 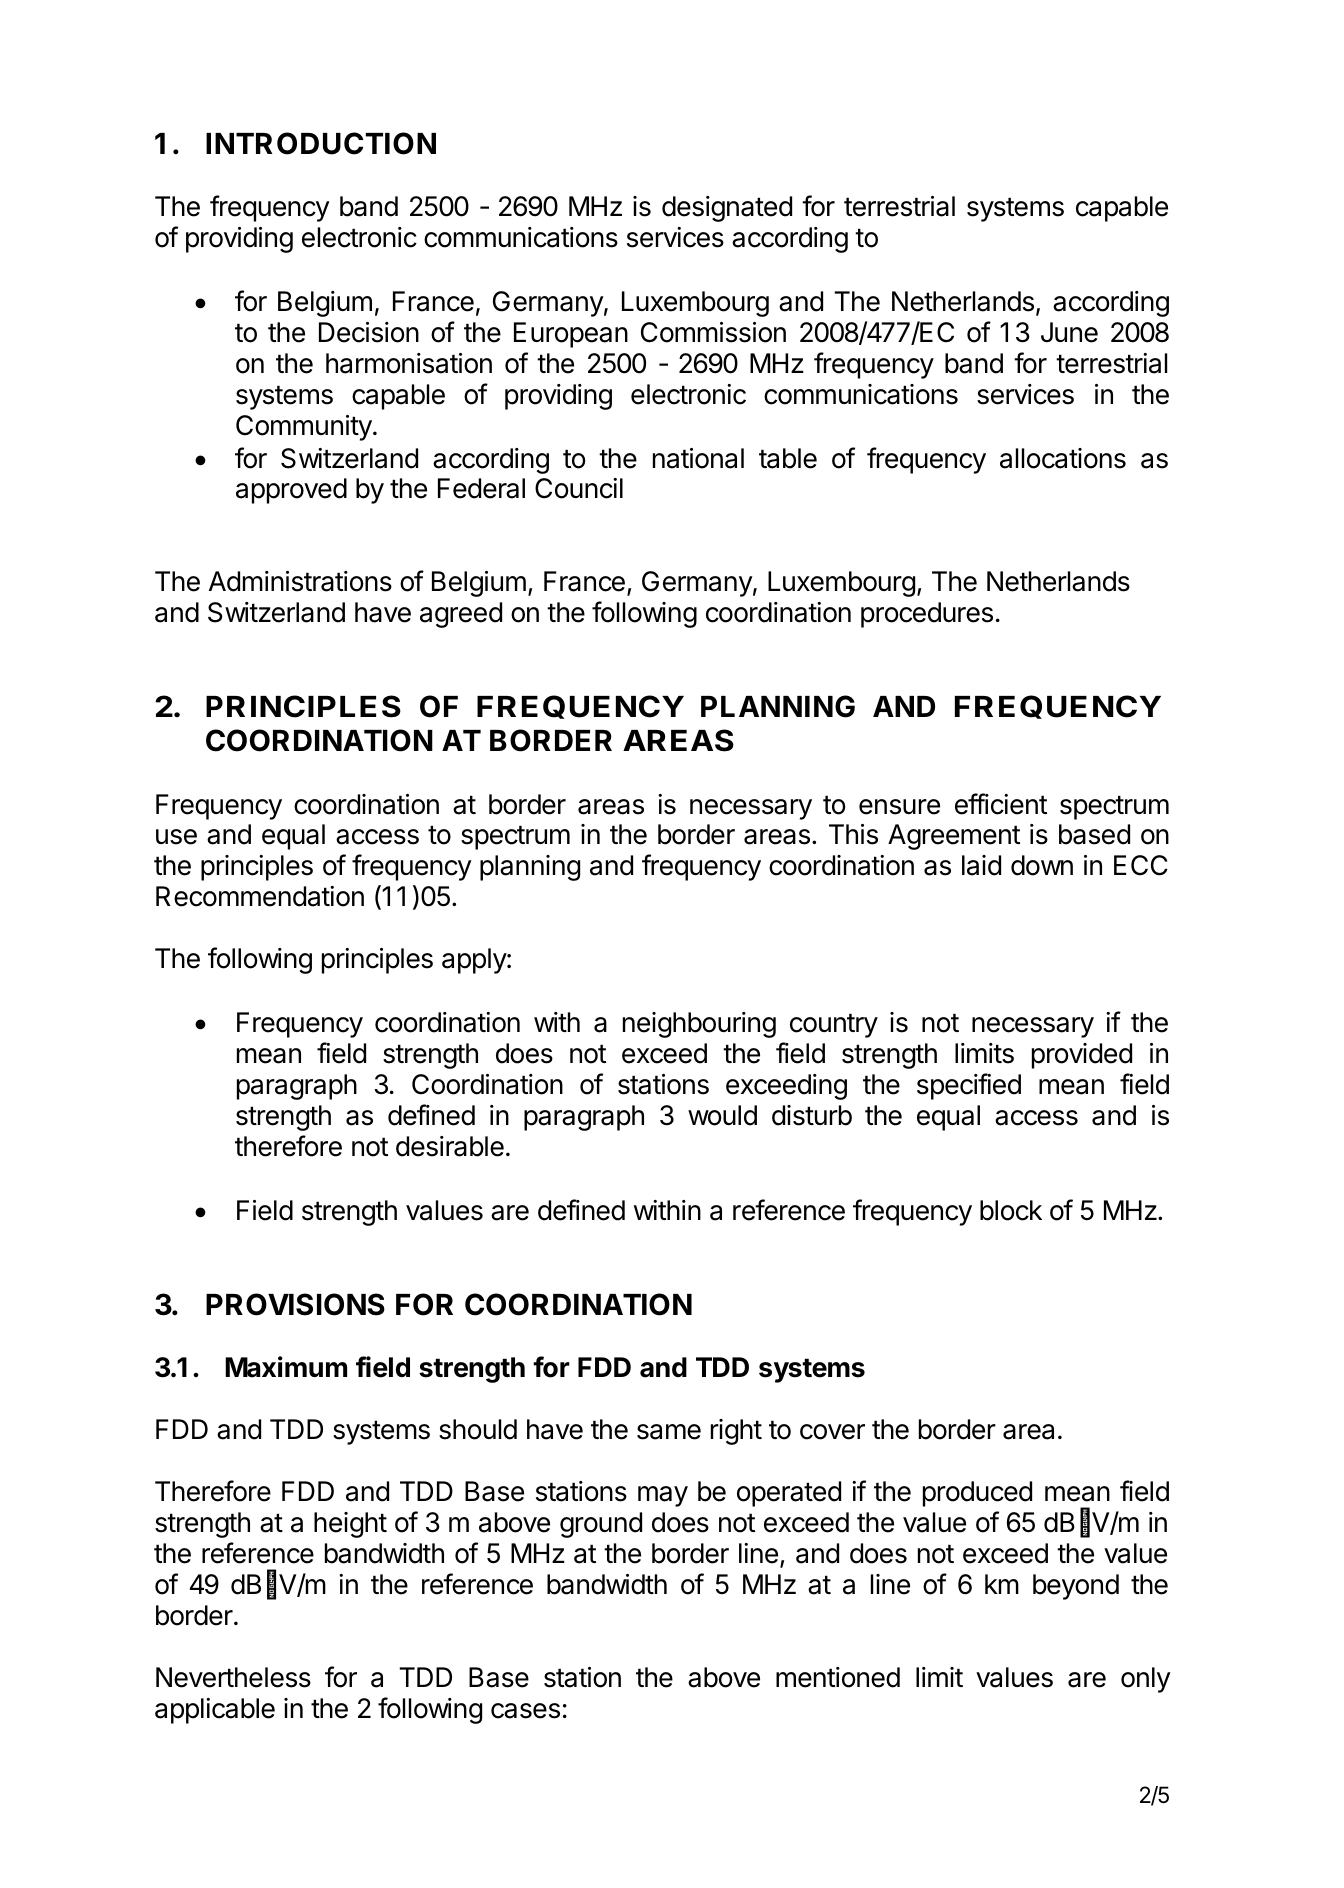 What do you see at coordinates (699, 1025) in the page?
I see `neighbouring` at bounding box center [699, 1025].
